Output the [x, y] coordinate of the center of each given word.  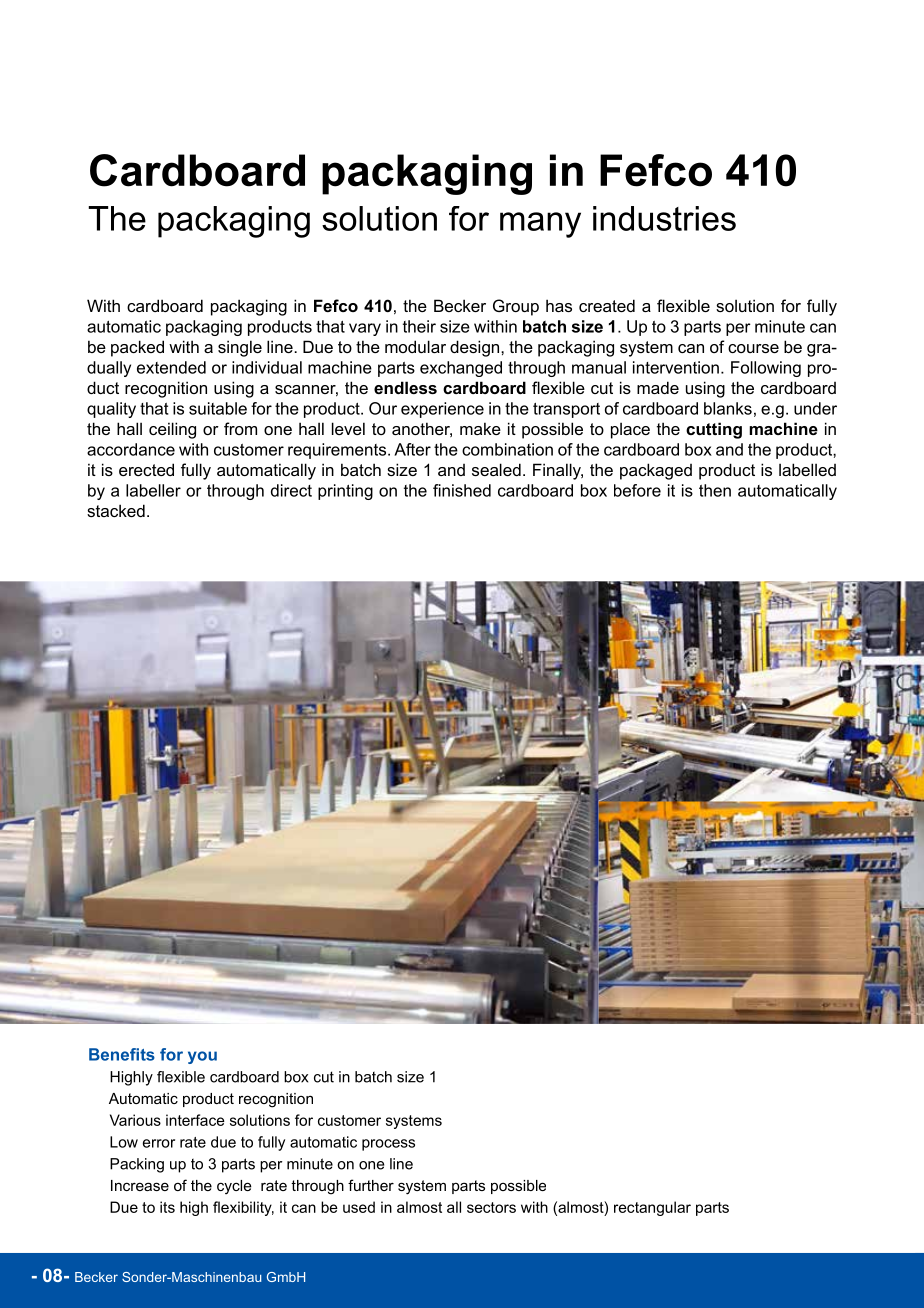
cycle [234, 1187]
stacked [116, 510]
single [240, 348]
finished [462, 490]
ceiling [172, 430]
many [540, 225]
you [202, 1057]
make [480, 428]
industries [664, 218]
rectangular [652, 1208]
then [715, 490]
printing [345, 492]
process [388, 1145]
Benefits [122, 1054]
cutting [714, 430]
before [637, 490]
